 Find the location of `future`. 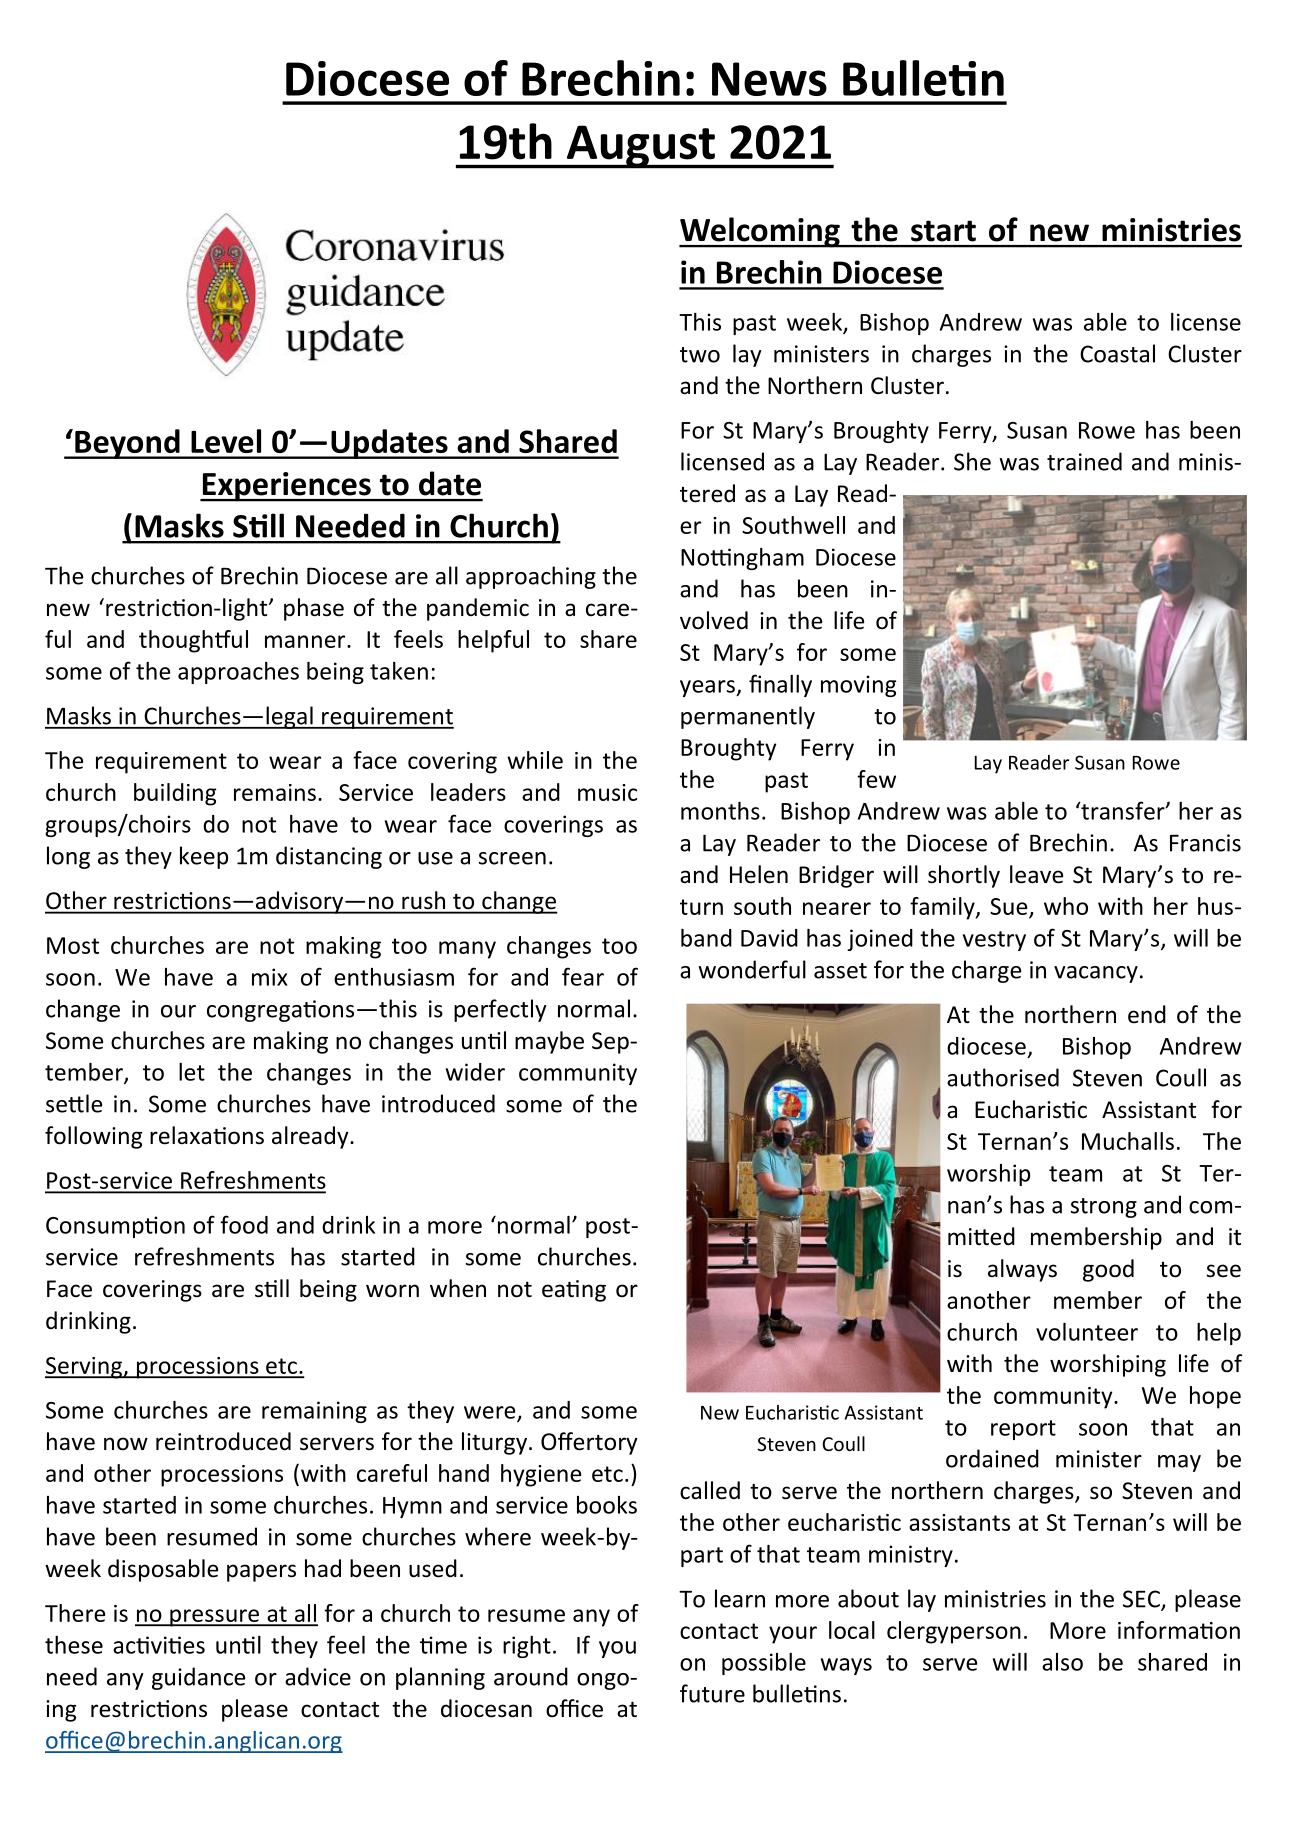

future is located at coordinates (712, 1693).
